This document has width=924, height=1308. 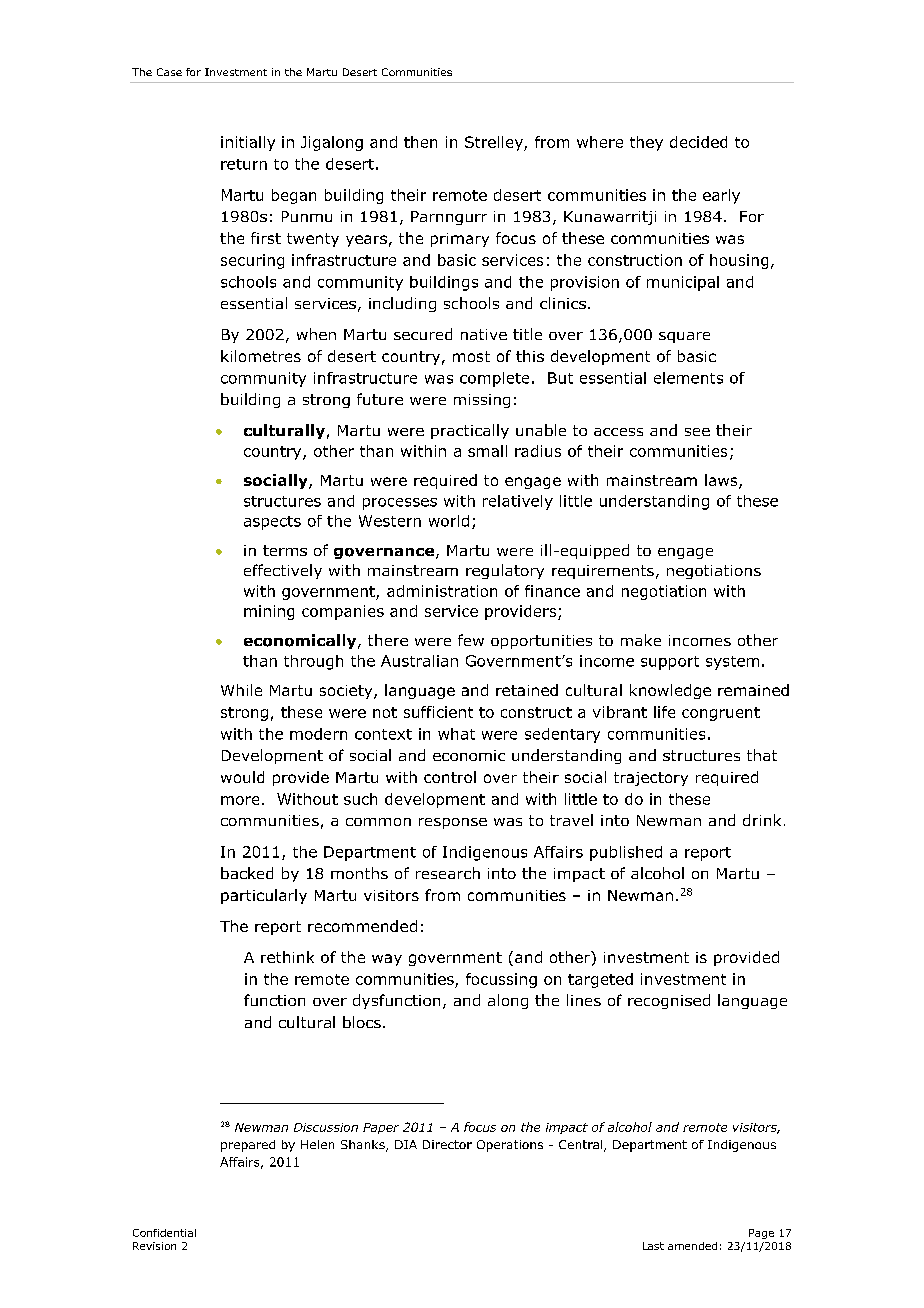 I want to click on published, so click(x=626, y=853).
